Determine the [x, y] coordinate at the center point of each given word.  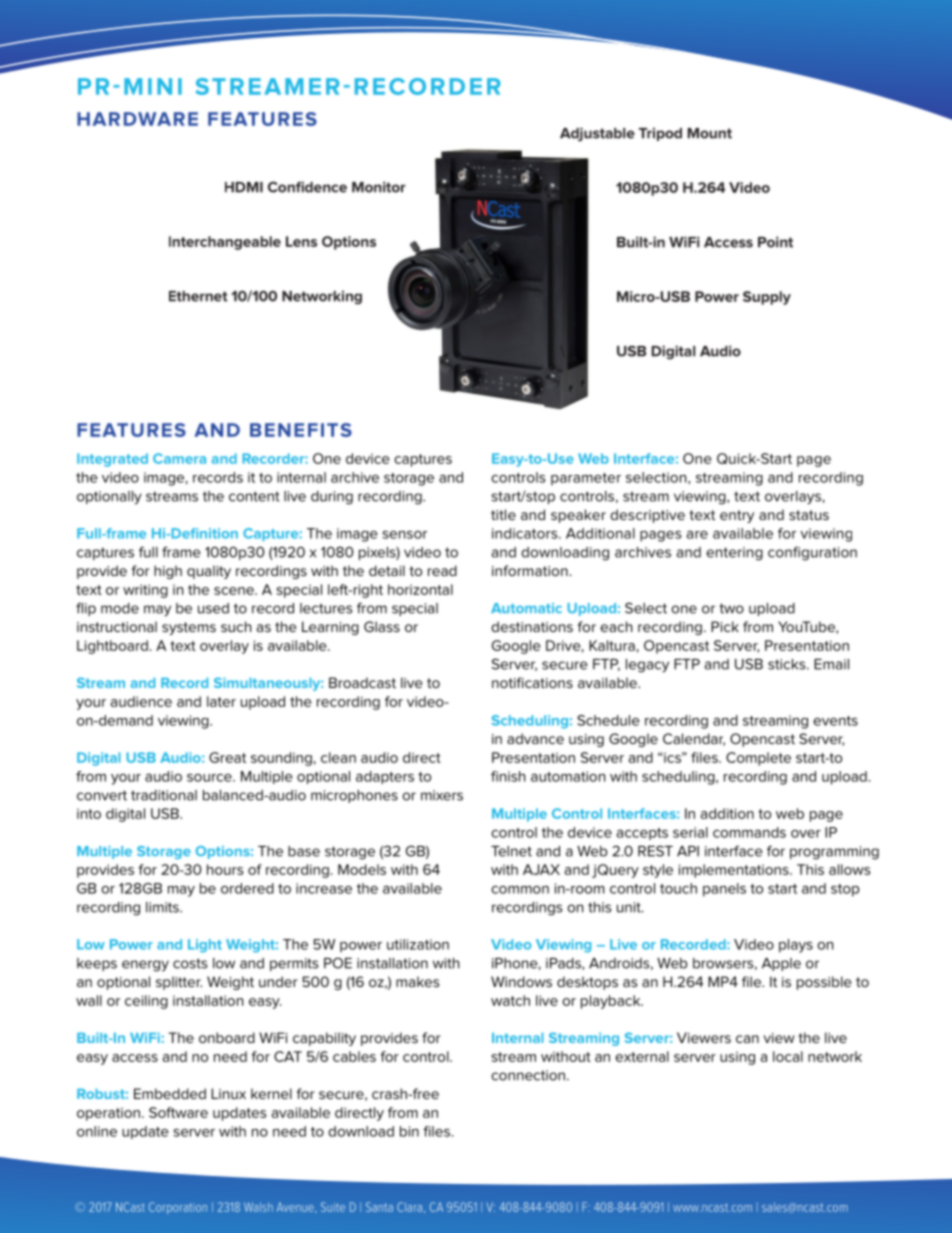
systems [189, 628]
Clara [409, 1207]
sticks [788, 664]
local [788, 1056]
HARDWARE [137, 119]
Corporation [178, 1208]
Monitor [379, 187]
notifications [532, 682]
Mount [710, 133]
